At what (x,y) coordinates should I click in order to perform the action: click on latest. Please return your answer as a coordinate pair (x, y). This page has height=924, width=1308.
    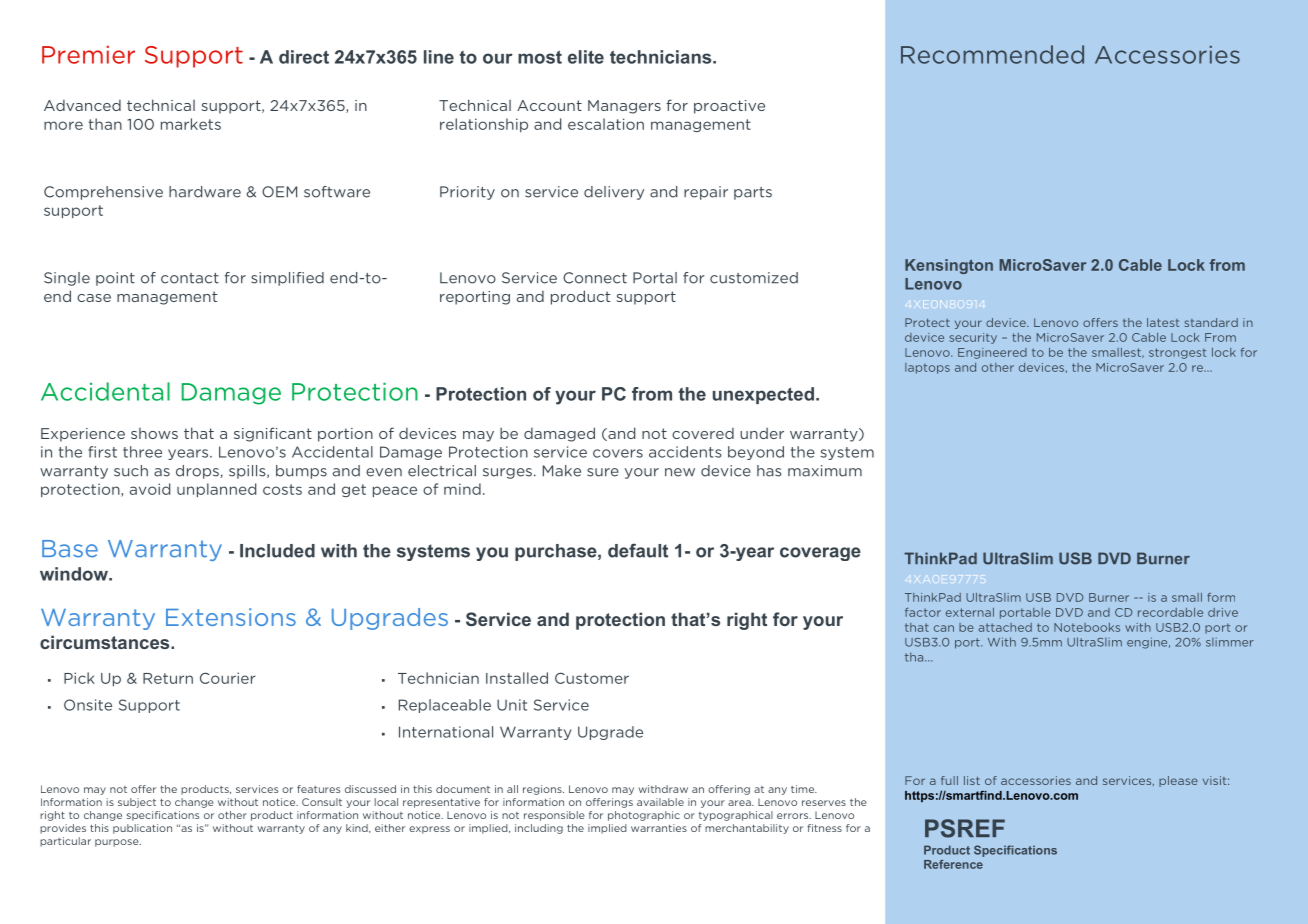
    Looking at the image, I should click on (1163, 322).
